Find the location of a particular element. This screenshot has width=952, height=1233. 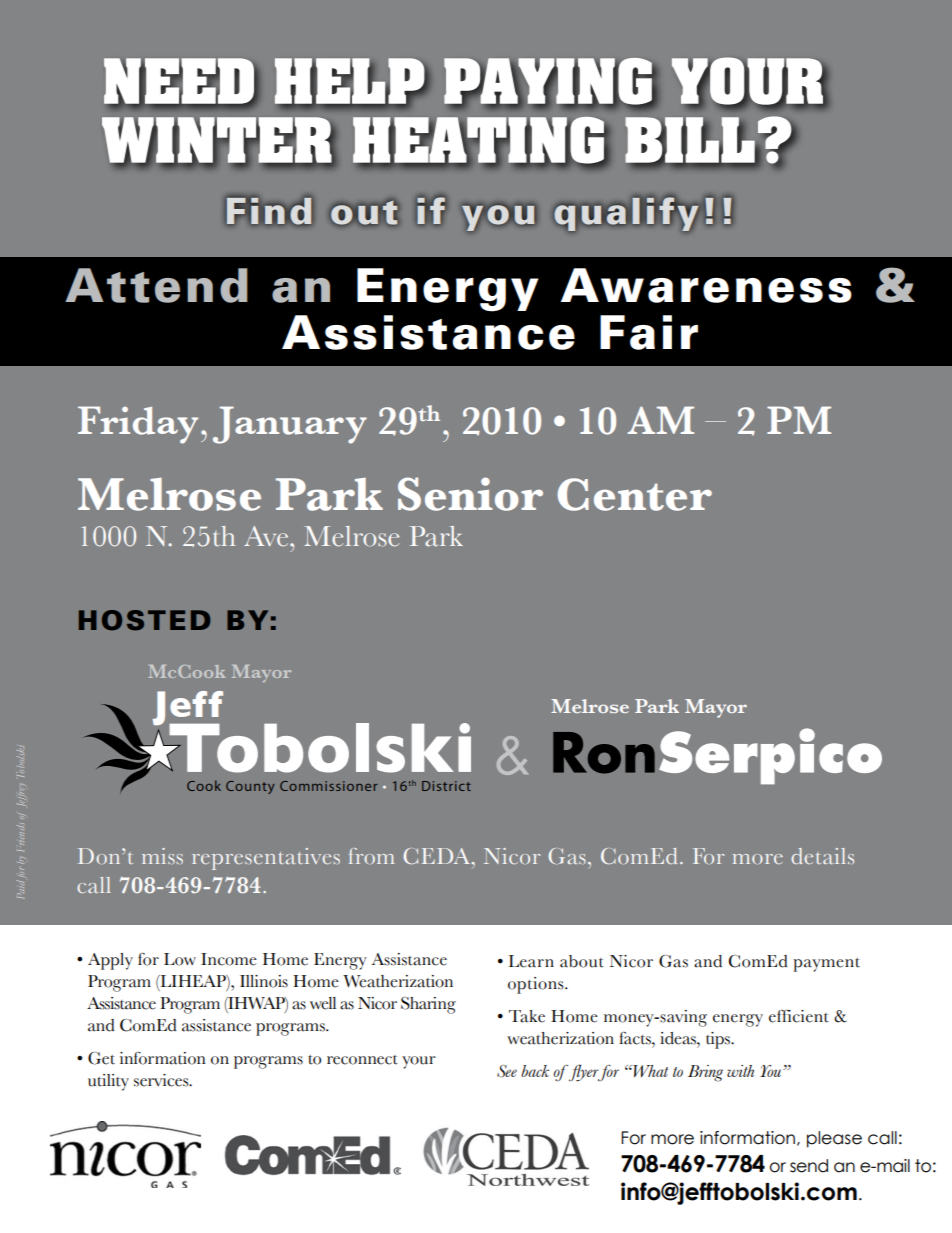

utility is located at coordinates (108, 1082).
